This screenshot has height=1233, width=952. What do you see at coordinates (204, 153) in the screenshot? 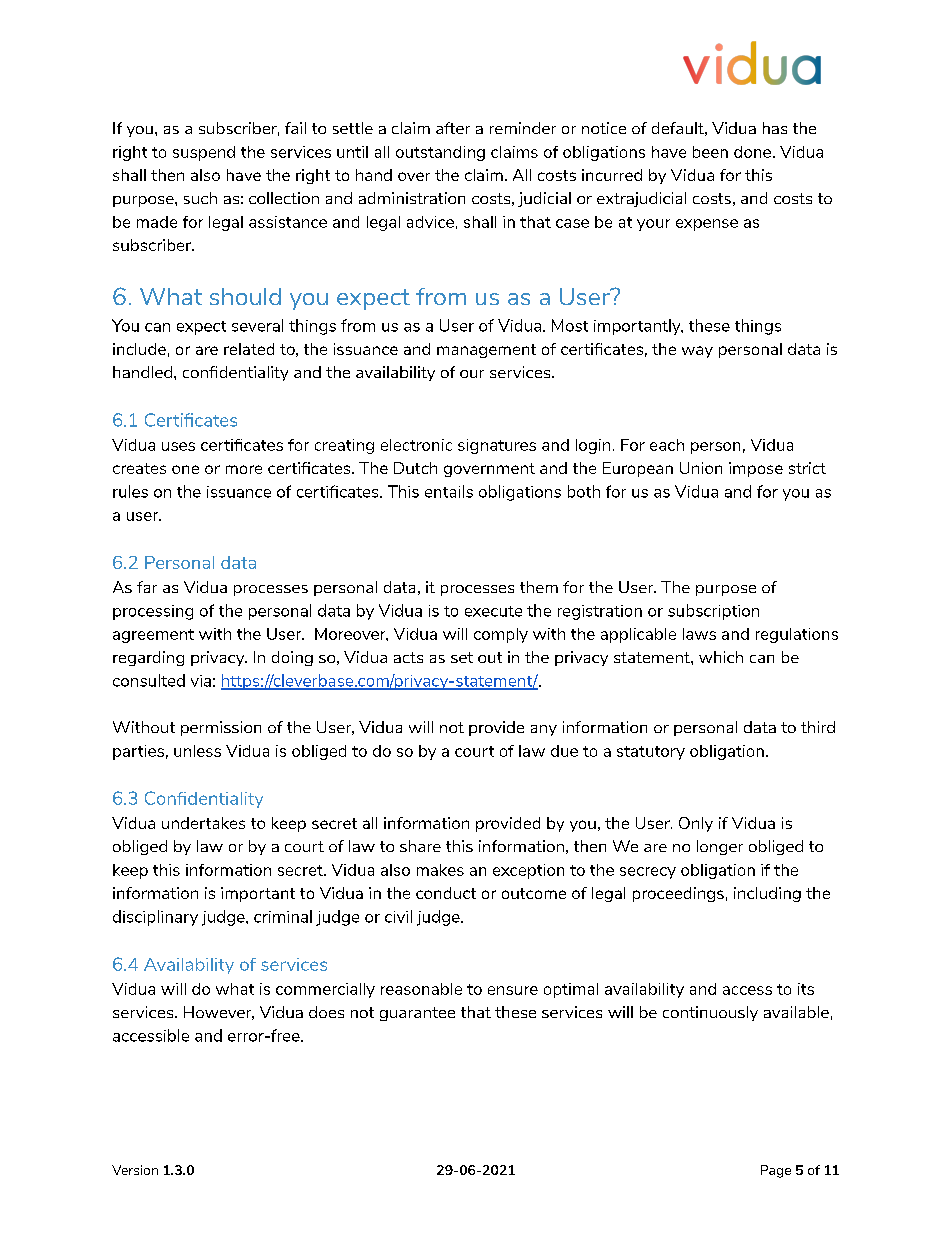
I see `suspend` at bounding box center [204, 153].
